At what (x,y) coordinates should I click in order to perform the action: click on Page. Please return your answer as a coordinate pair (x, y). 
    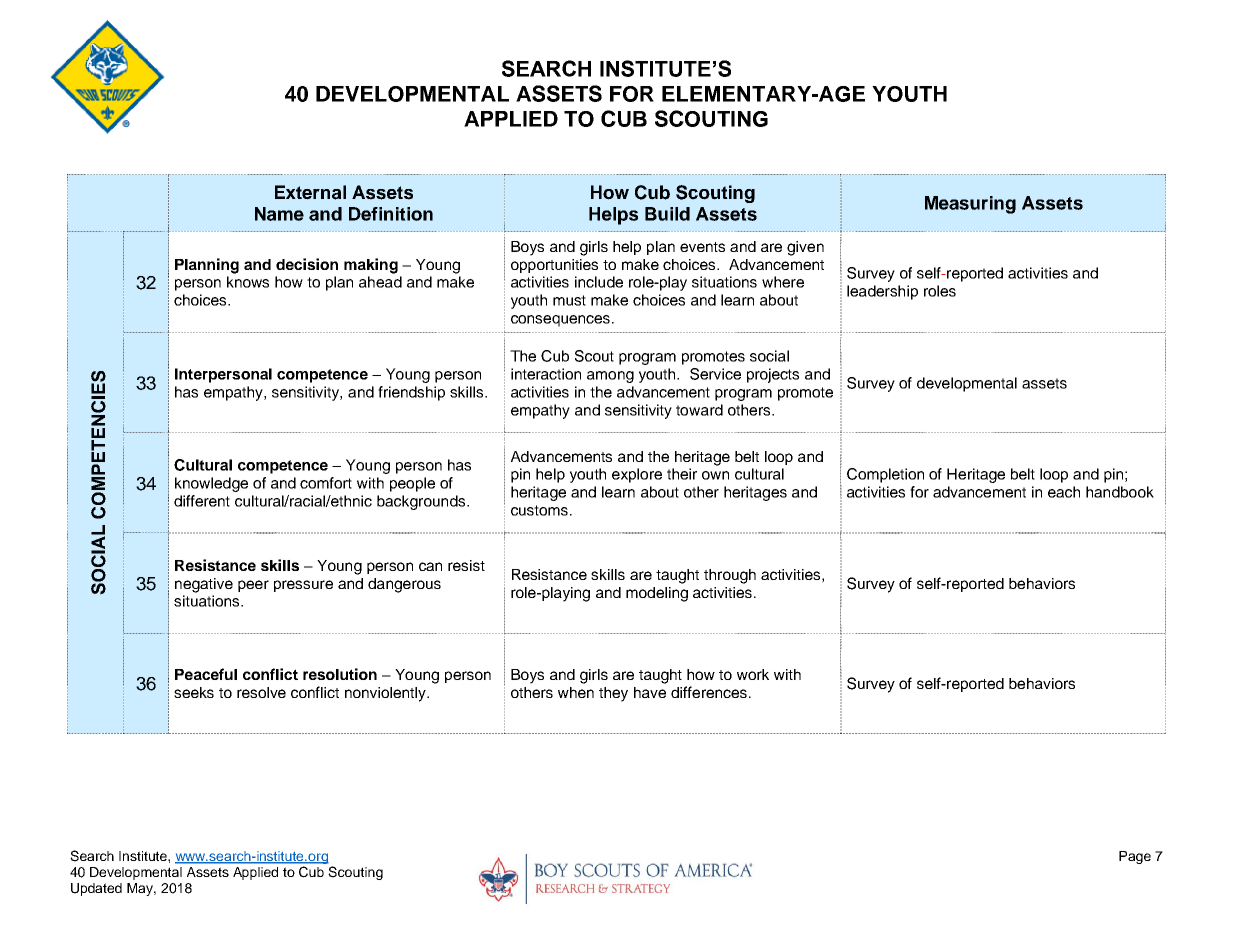
    Looking at the image, I should click on (1135, 857).
